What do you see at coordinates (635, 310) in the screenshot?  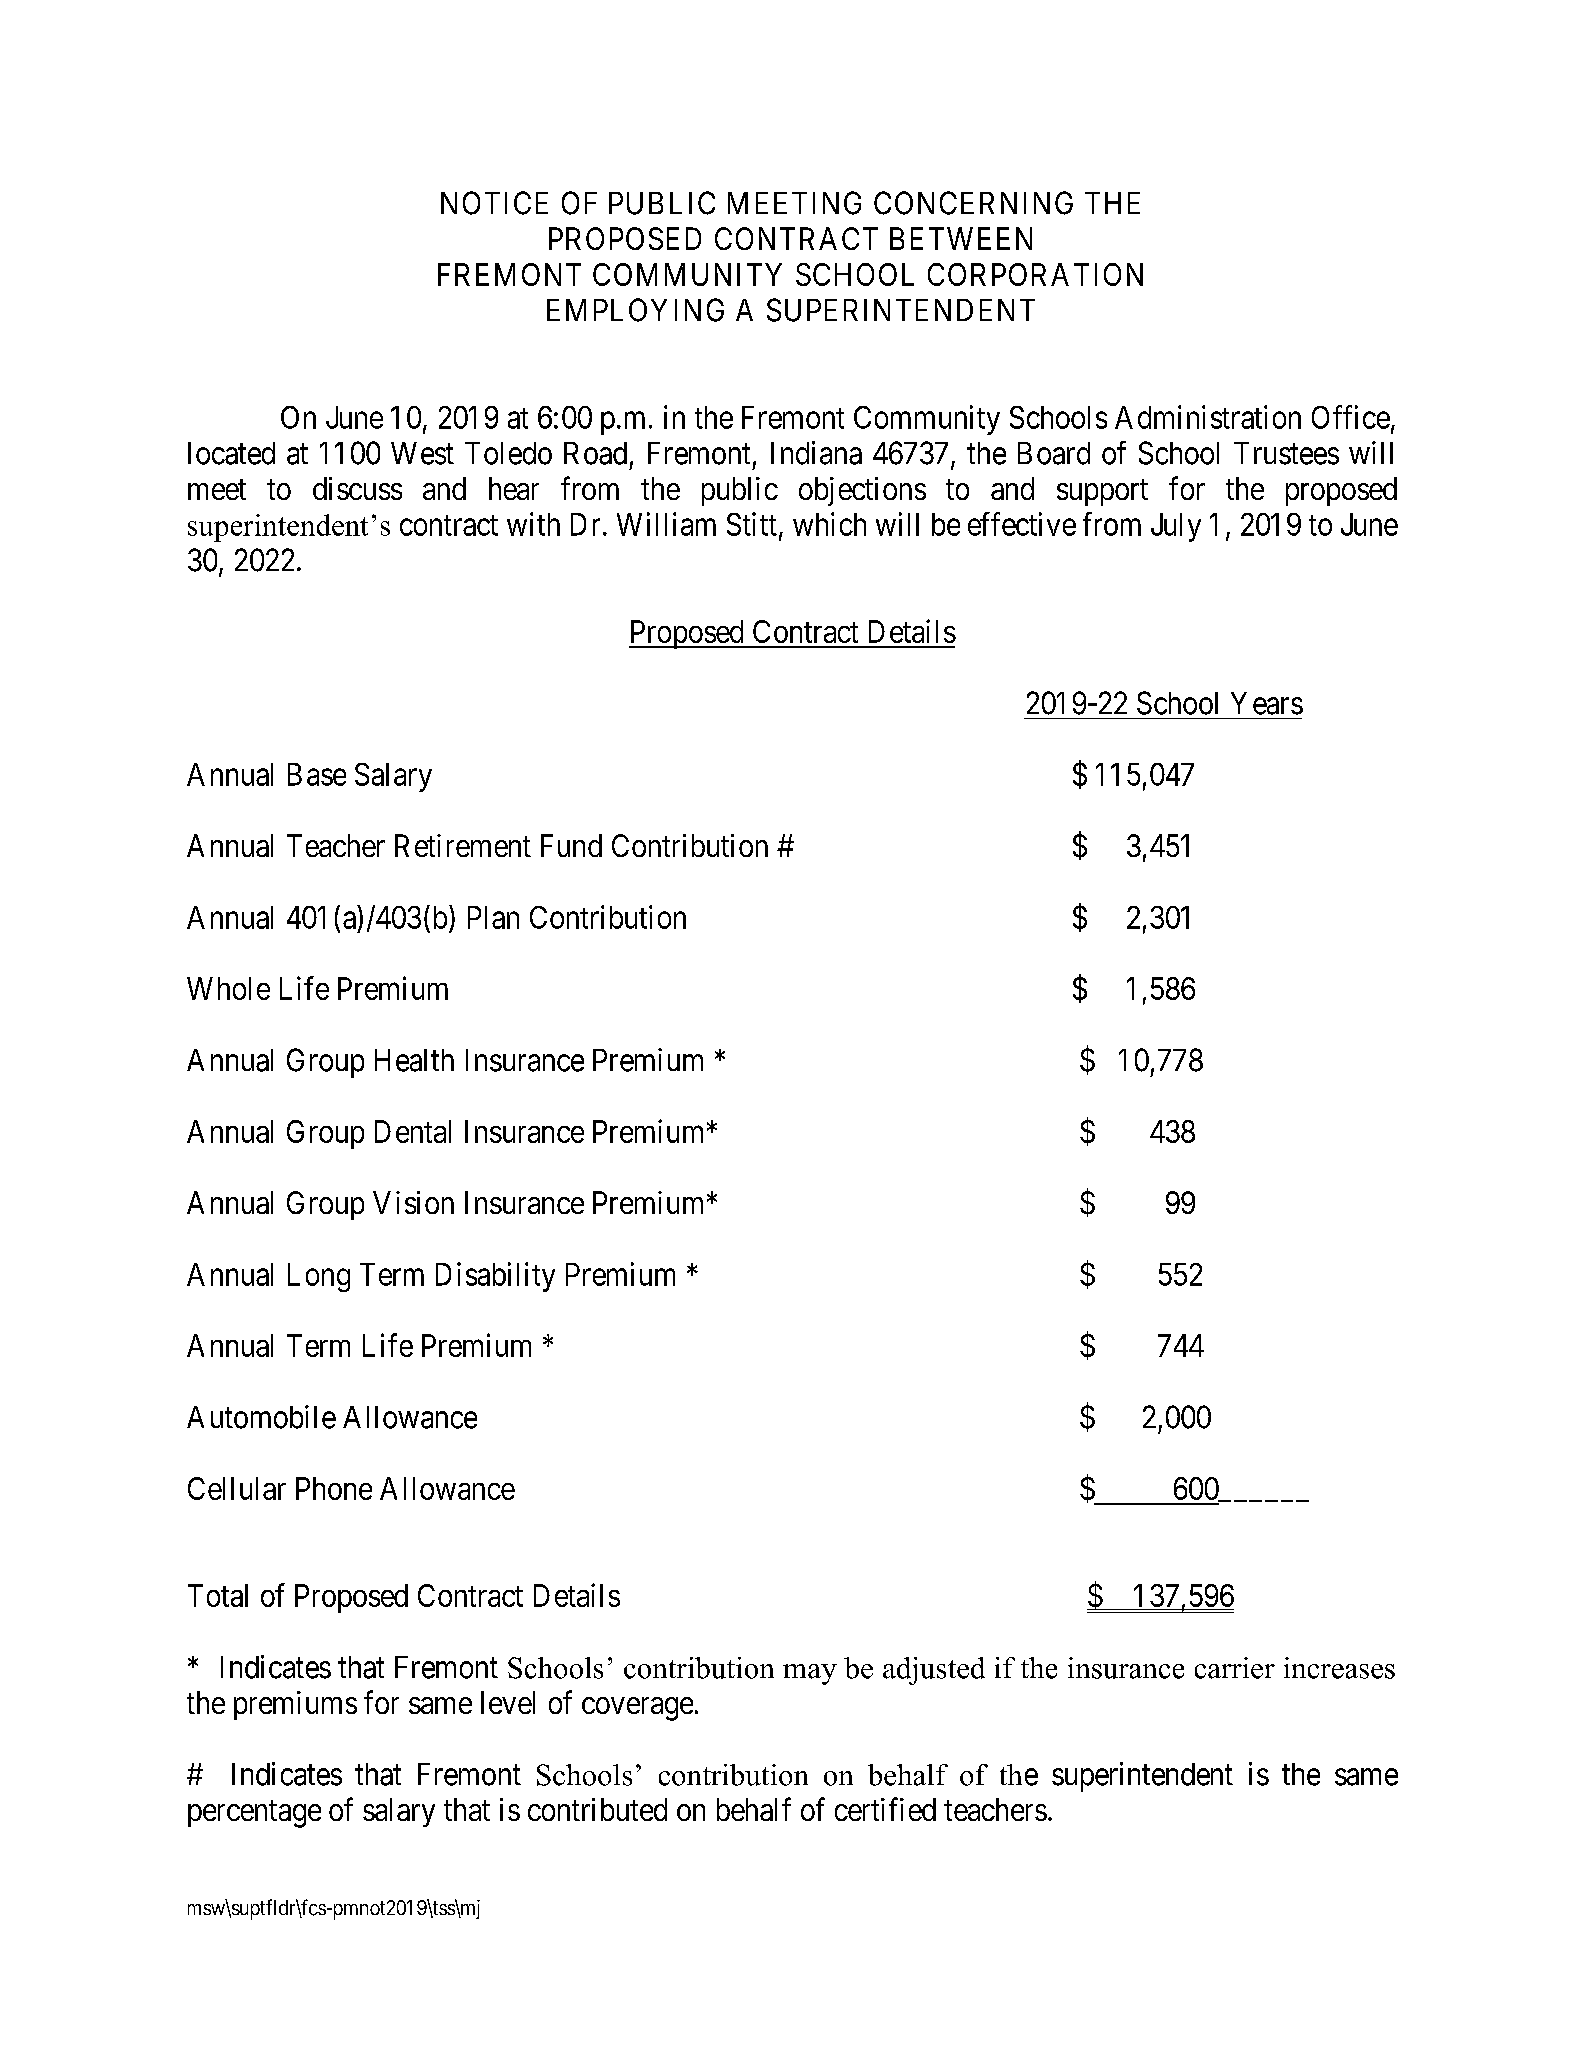 I see `EMPLOYING` at bounding box center [635, 310].
